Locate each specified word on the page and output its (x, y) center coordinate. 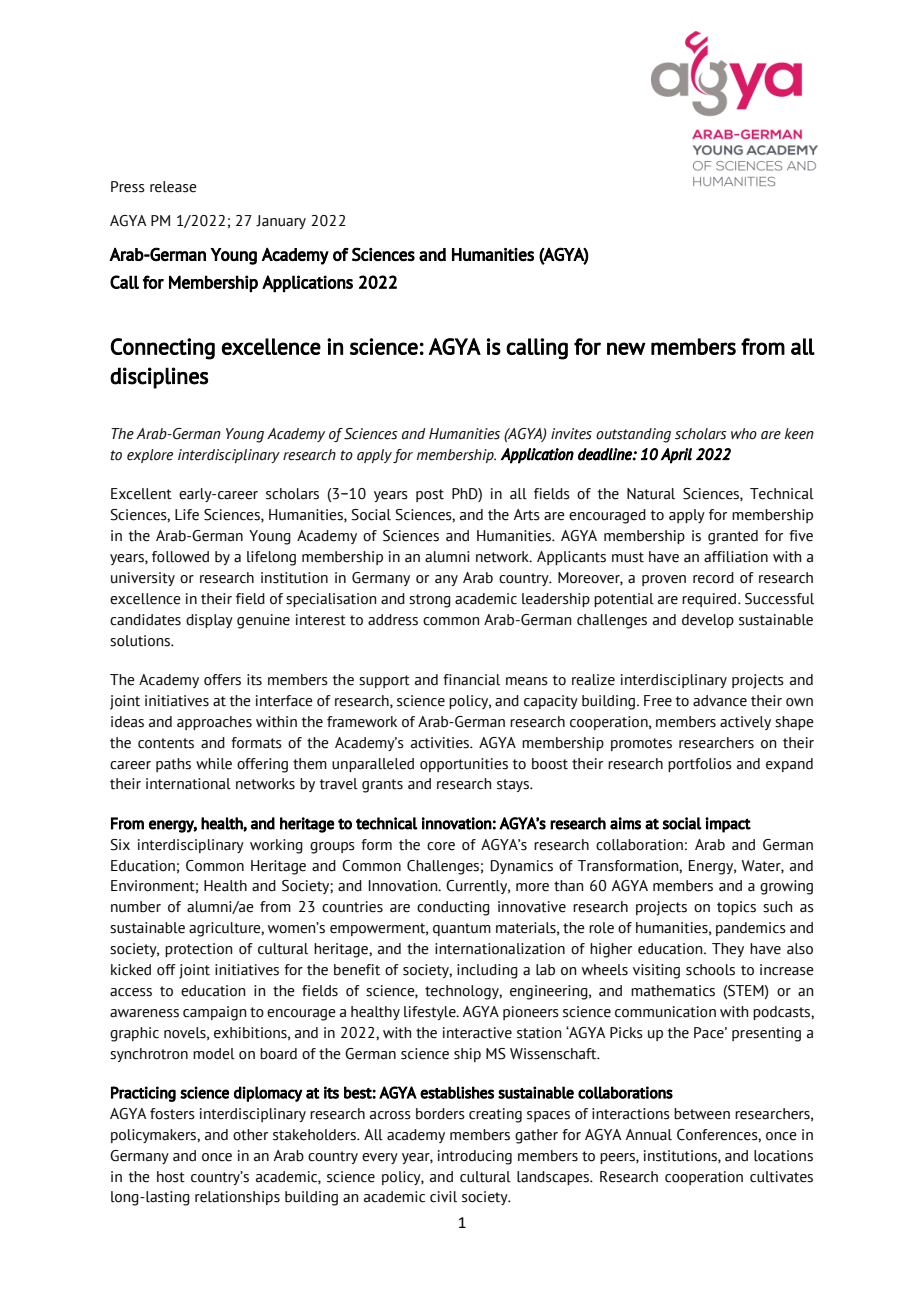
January (281, 222)
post (430, 495)
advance (720, 701)
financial (471, 680)
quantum (462, 929)
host (171, 1177)
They (728, 950)
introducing (475, 1157)
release (173, 187)
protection (198, 950)
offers (222, 680)
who (744, 434)
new (626, 348)
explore (150, 456)
